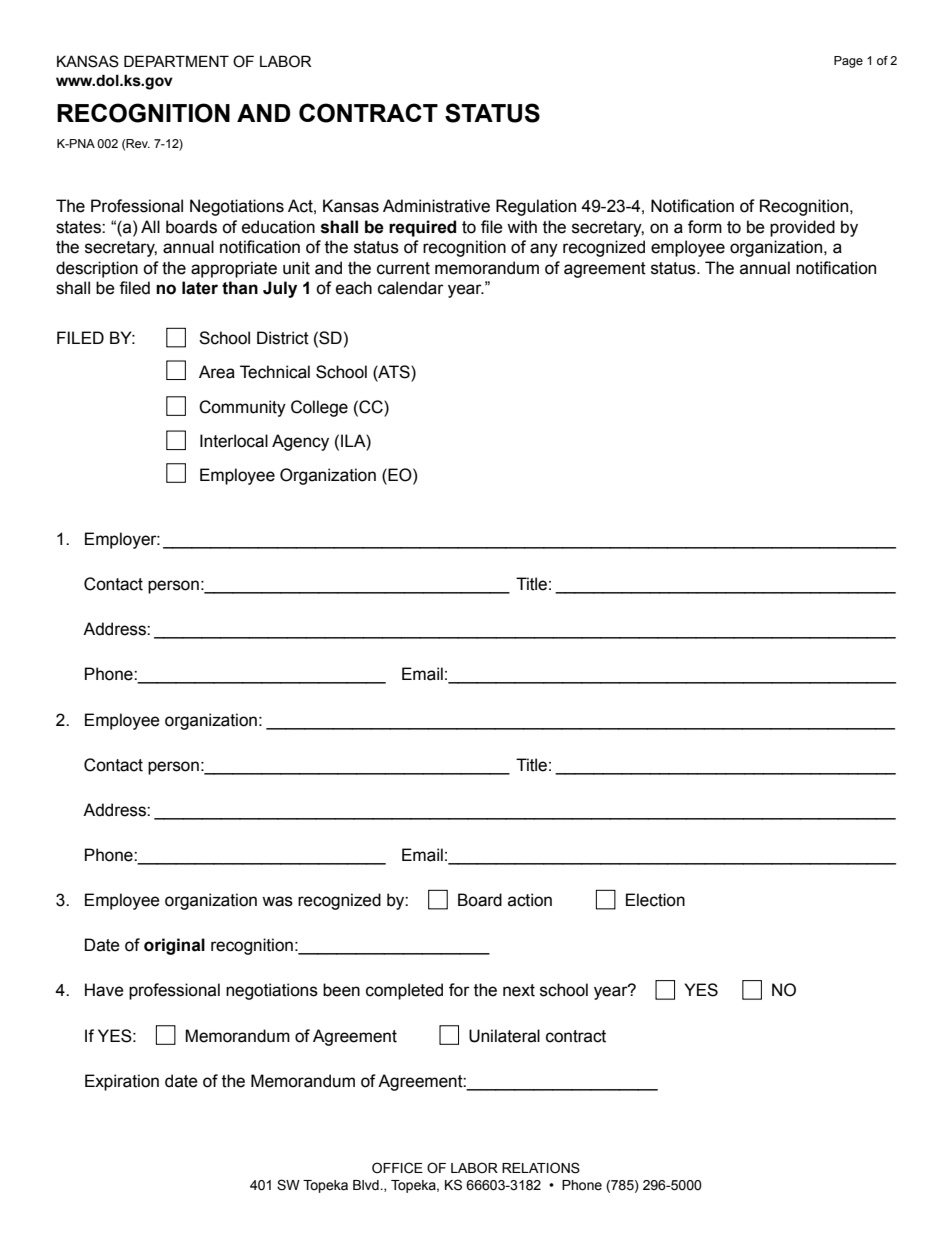 The height and width of the screenshot is (1233, 952). Describe the element at coordinates (240, 288) in the screenshot. I see `than` at that location.
